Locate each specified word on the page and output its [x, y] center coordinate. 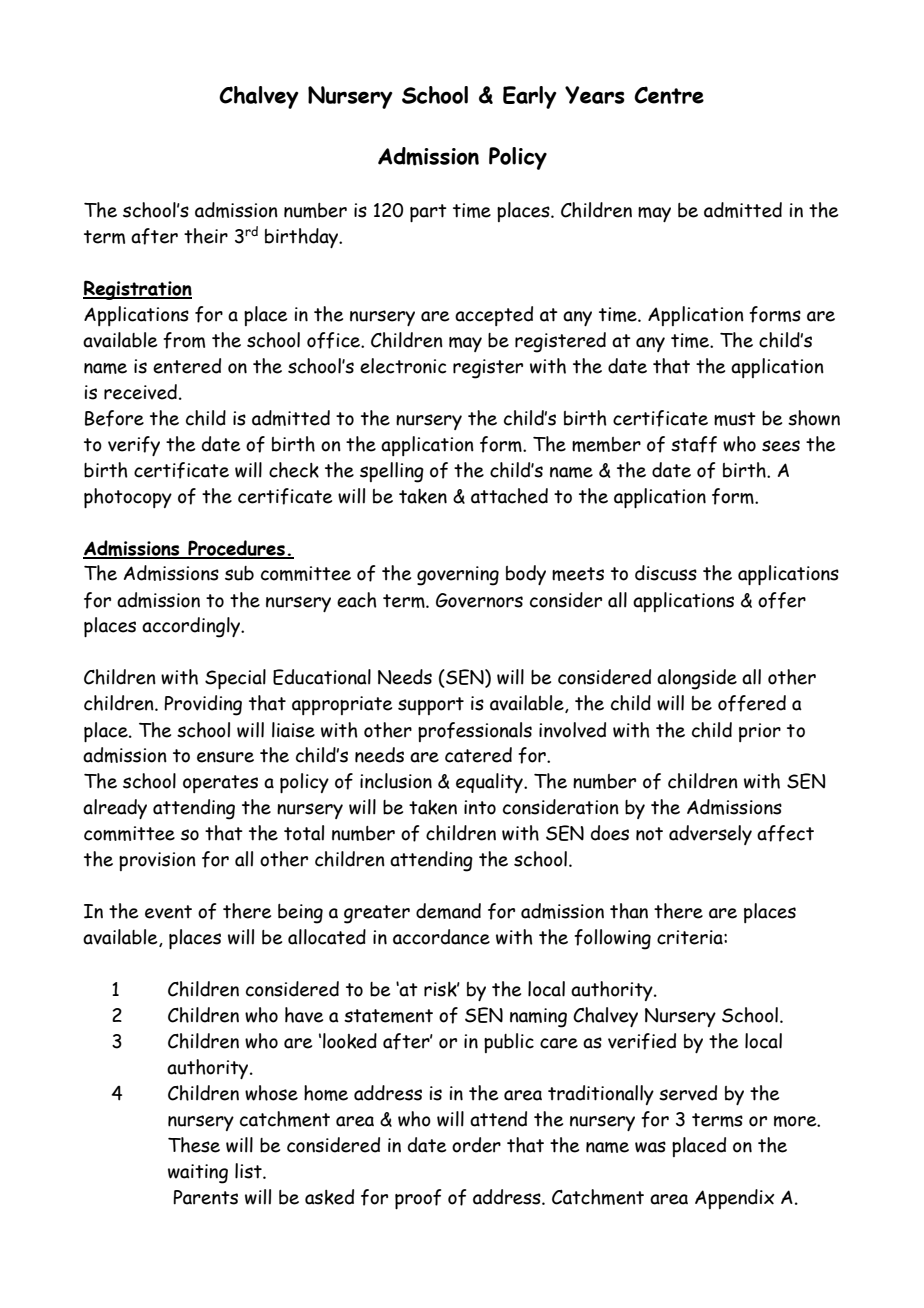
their [206, 236]
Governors [479, 600]
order [476, 1145]
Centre [669, 95]
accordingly [192, 627]
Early [530, 97]
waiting [198, 1174]
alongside [697, 679]
